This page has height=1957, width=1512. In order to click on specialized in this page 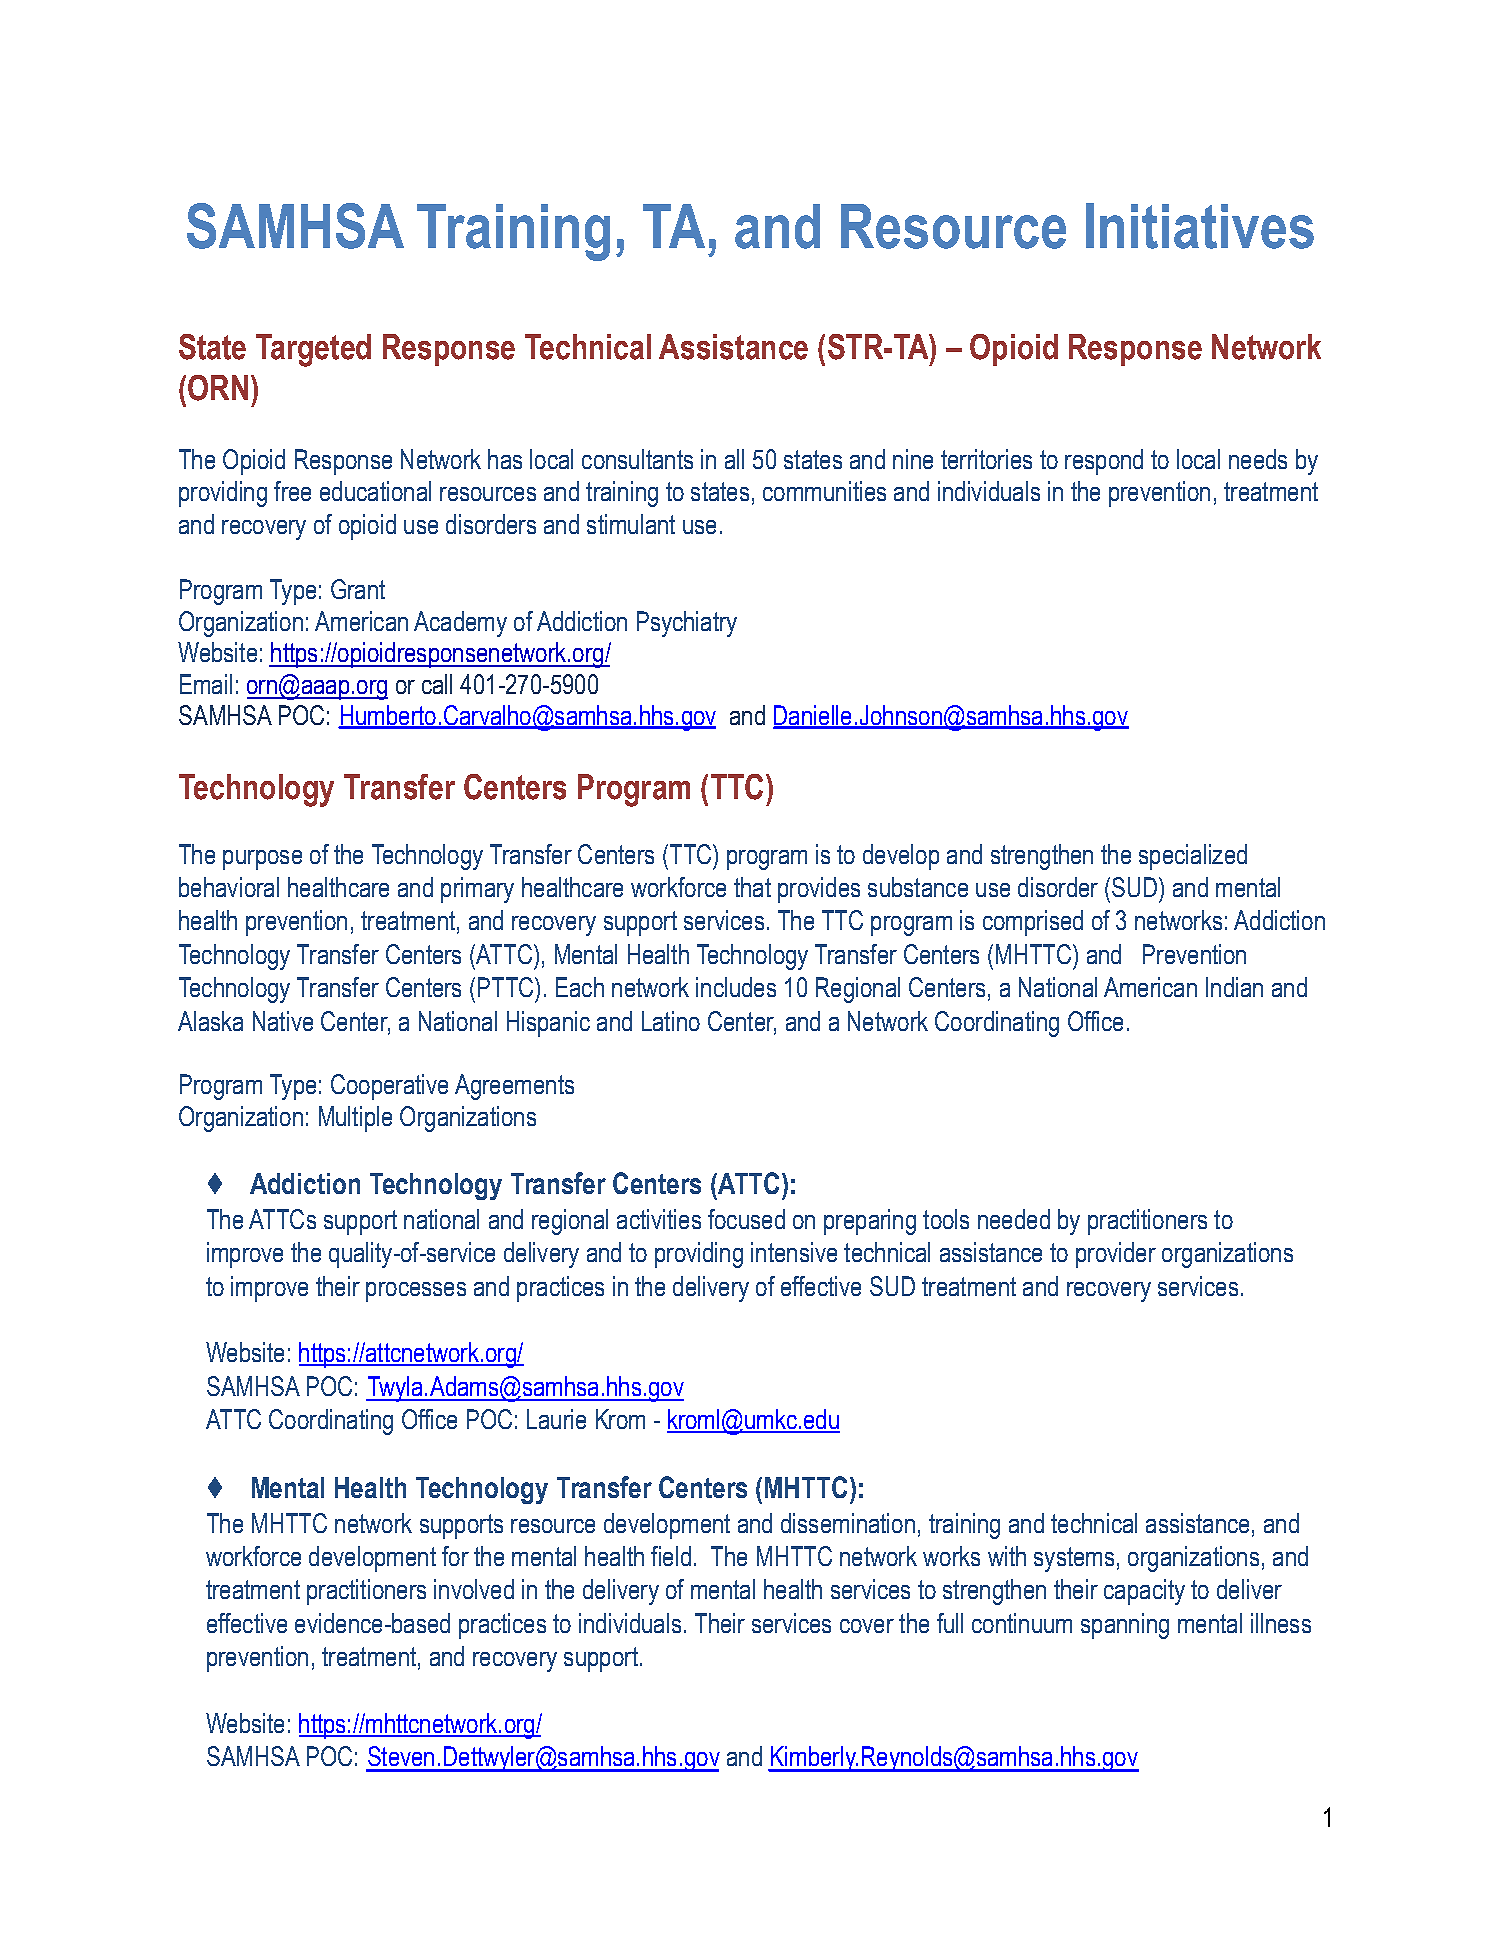, I will do `click(1193, 857)`.
